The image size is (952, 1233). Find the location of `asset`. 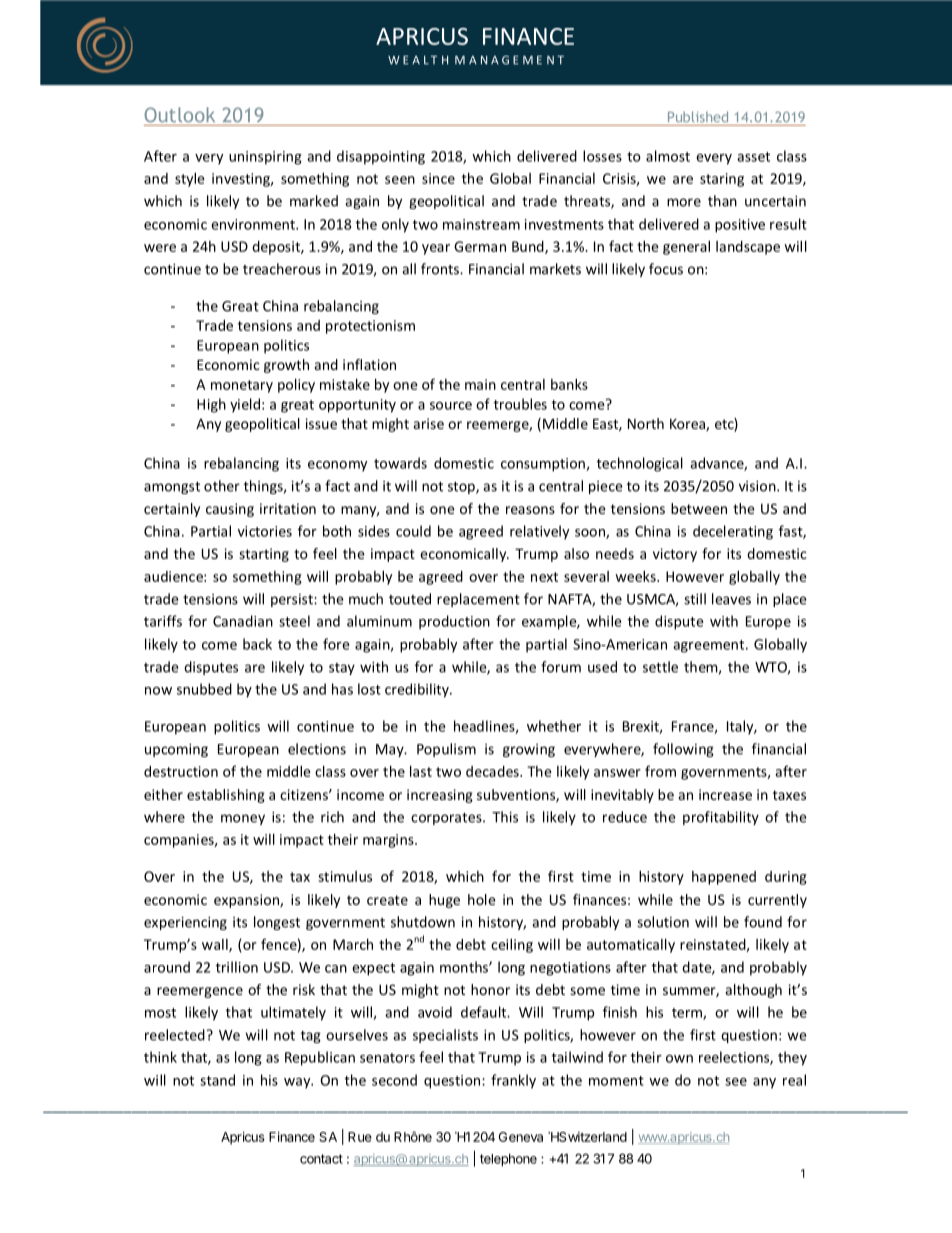

asset is located at coordinates (753, 157).
